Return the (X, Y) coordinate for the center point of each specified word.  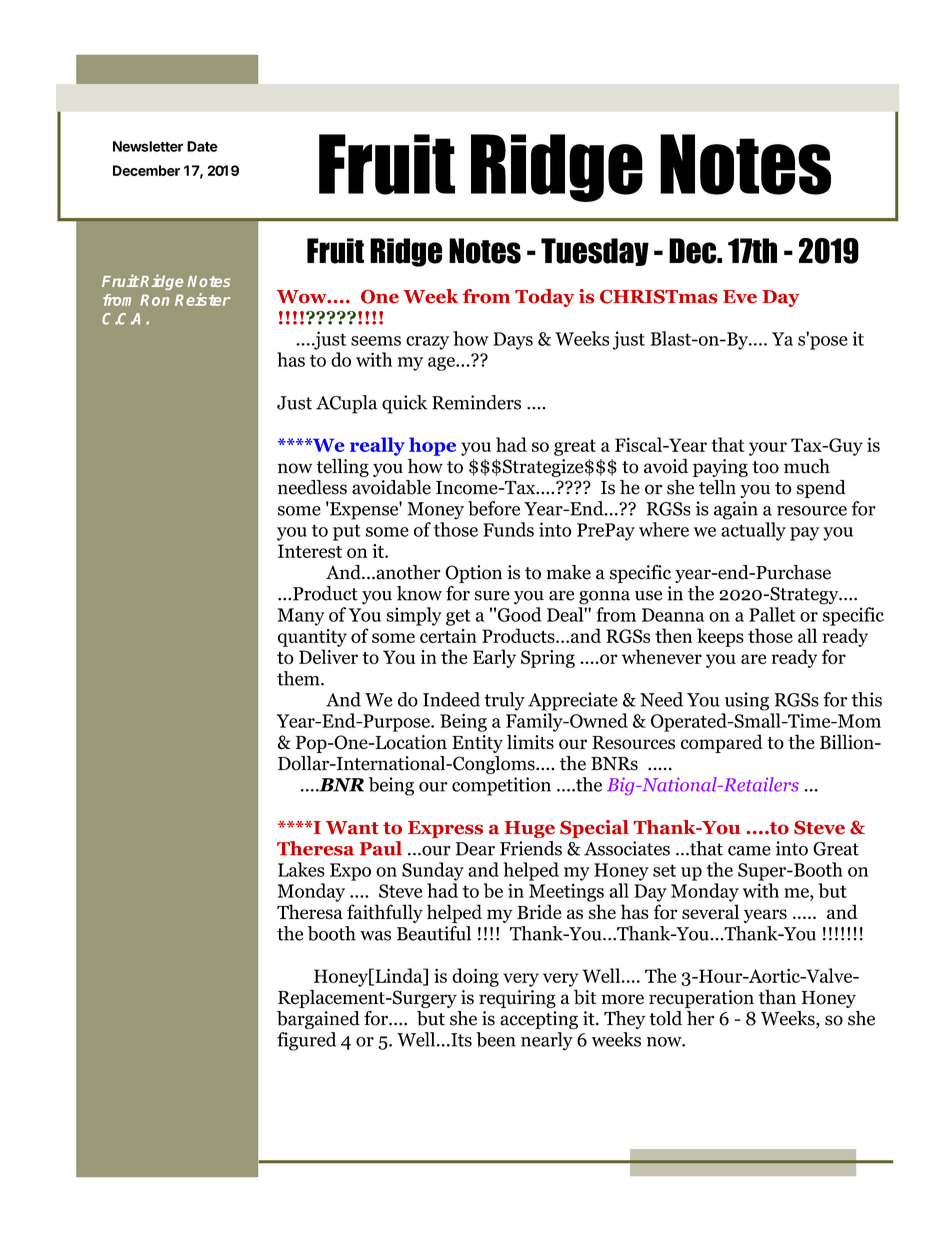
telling (343, 467)
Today (544, 298)
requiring (517, 999)
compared (722, 743)
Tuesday (595, 252)
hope (432, 446)
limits (530, 741)
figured (306, 1041)
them (299, 678)
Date (202, 146)
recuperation (701, 999)
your (768, 449)
